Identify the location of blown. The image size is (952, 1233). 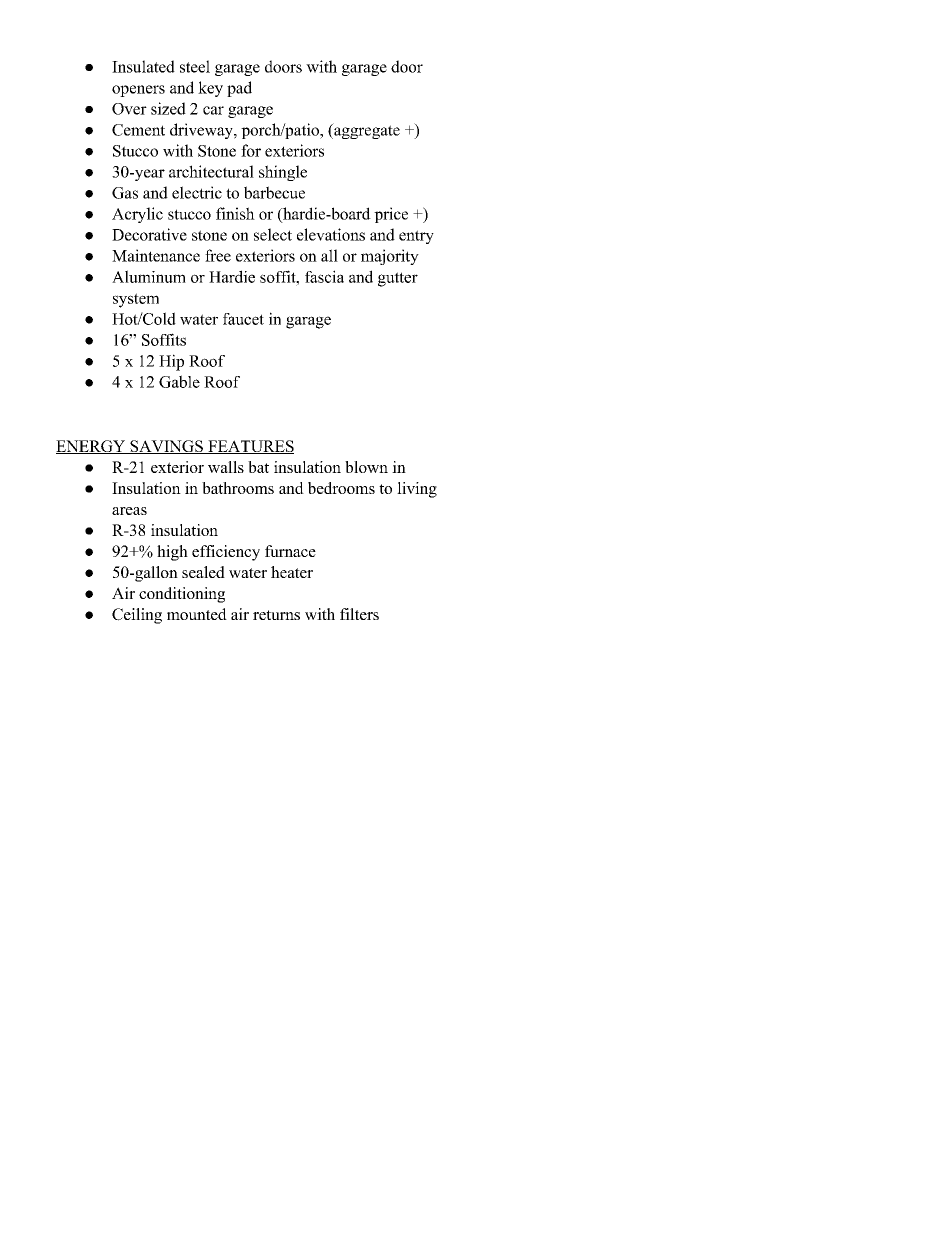
(366, 467).
